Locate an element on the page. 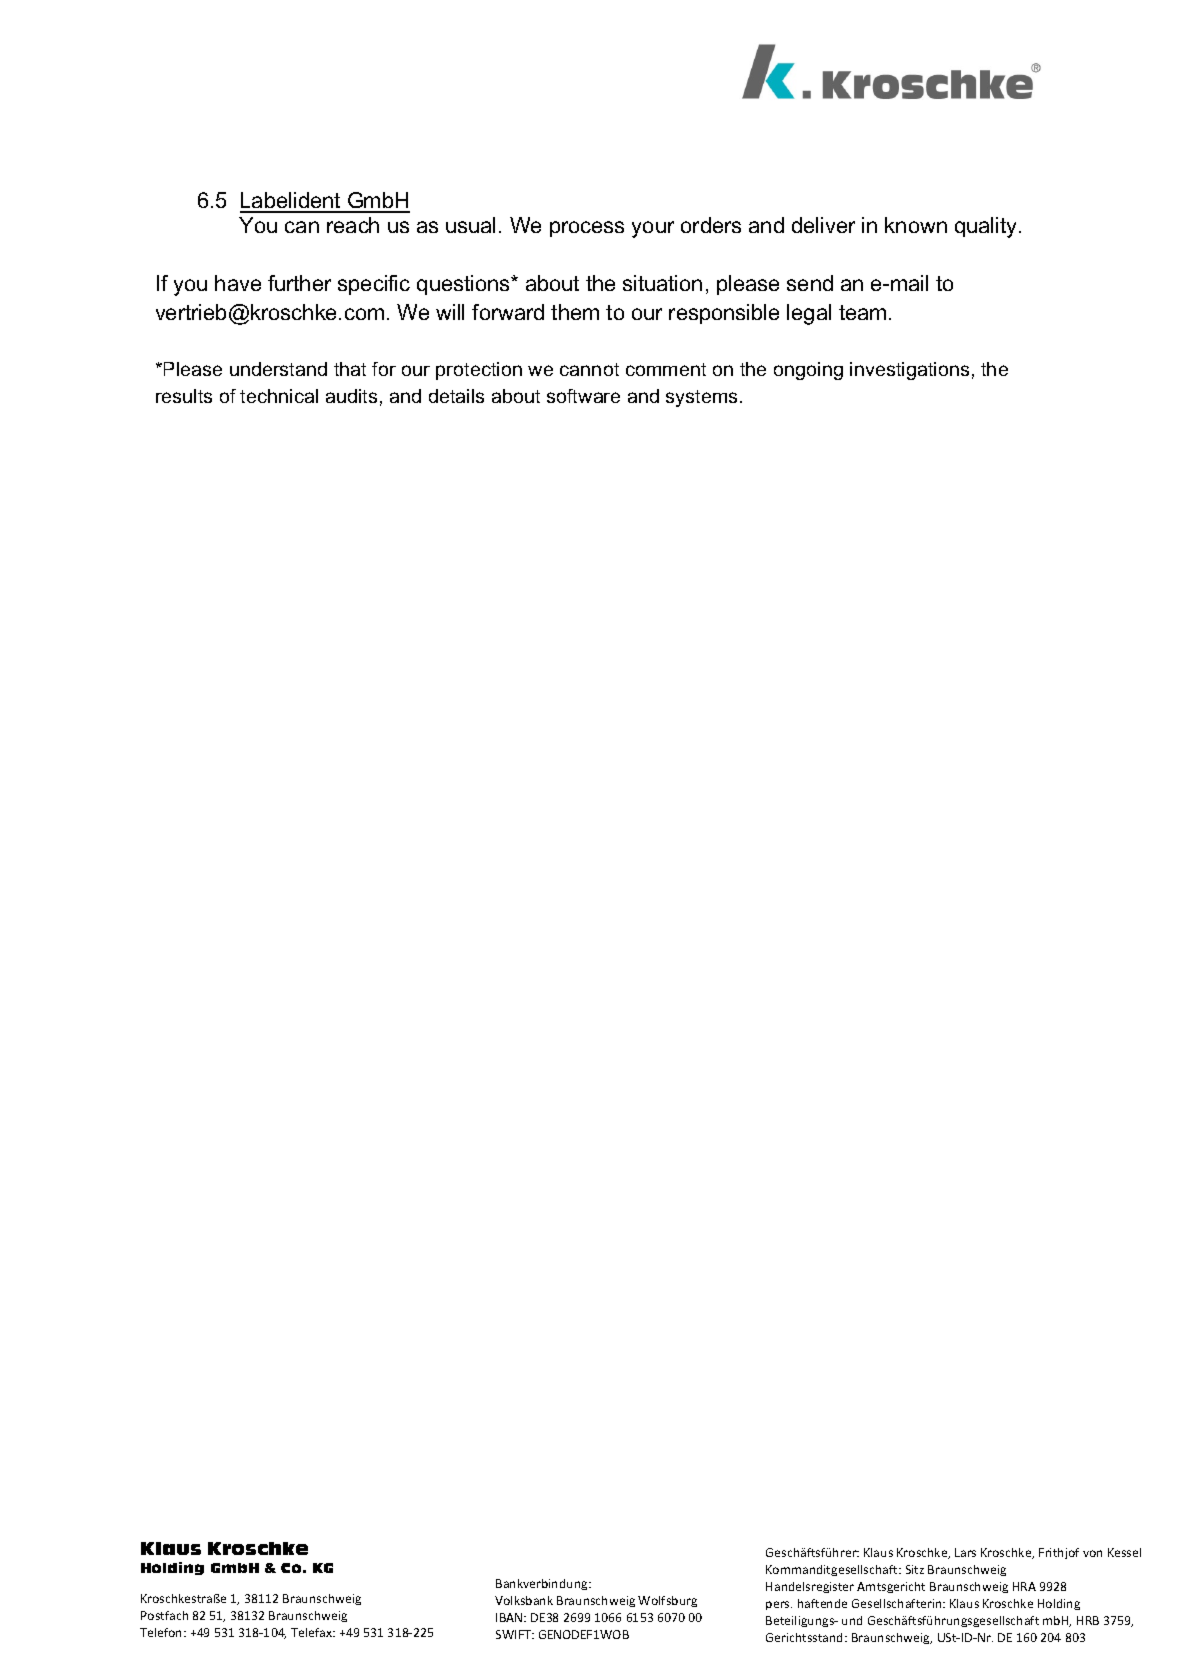 This image has width=1185, height=1676. quality is located at coordinates (987, 227).
